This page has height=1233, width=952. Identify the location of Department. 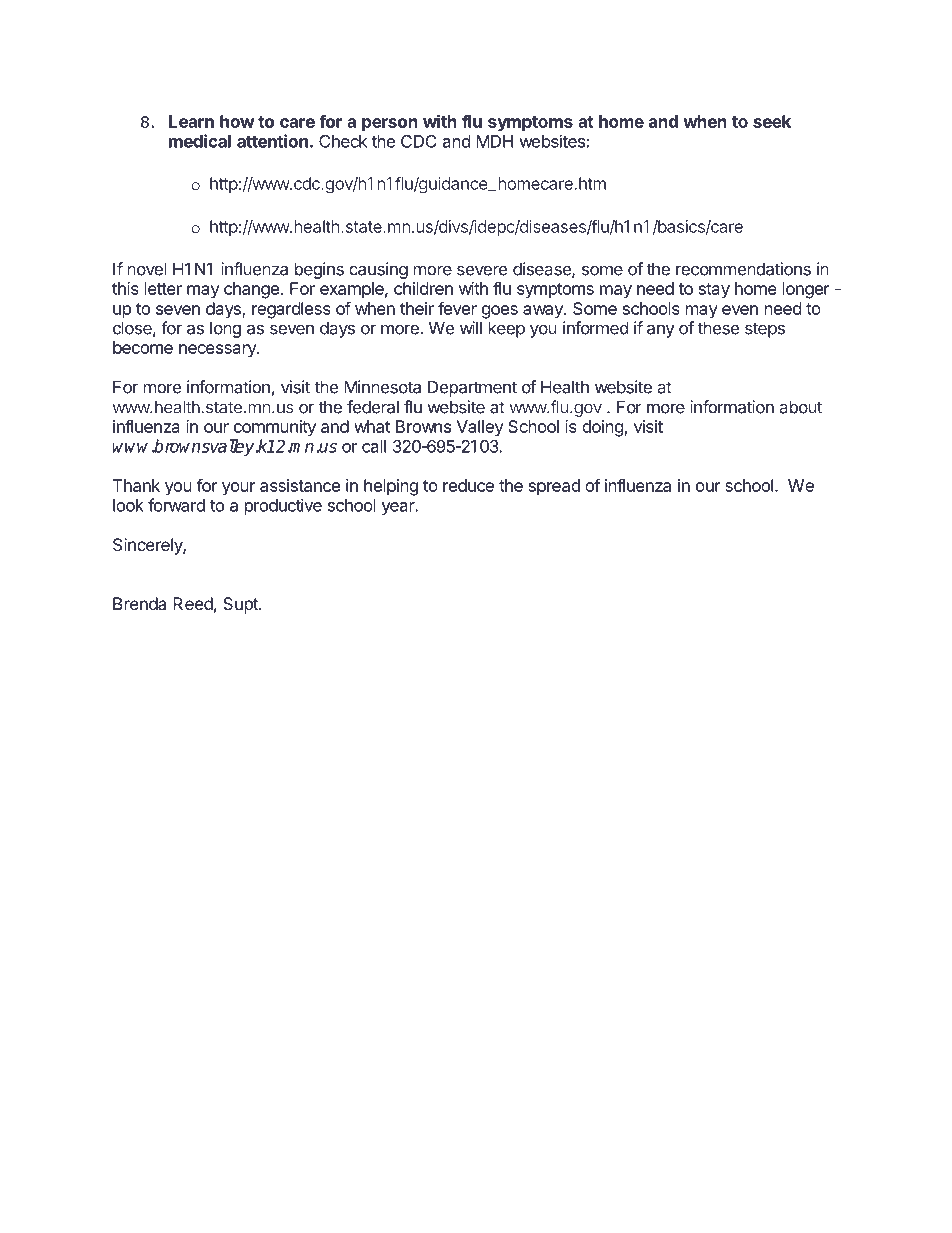
(472, 388).
